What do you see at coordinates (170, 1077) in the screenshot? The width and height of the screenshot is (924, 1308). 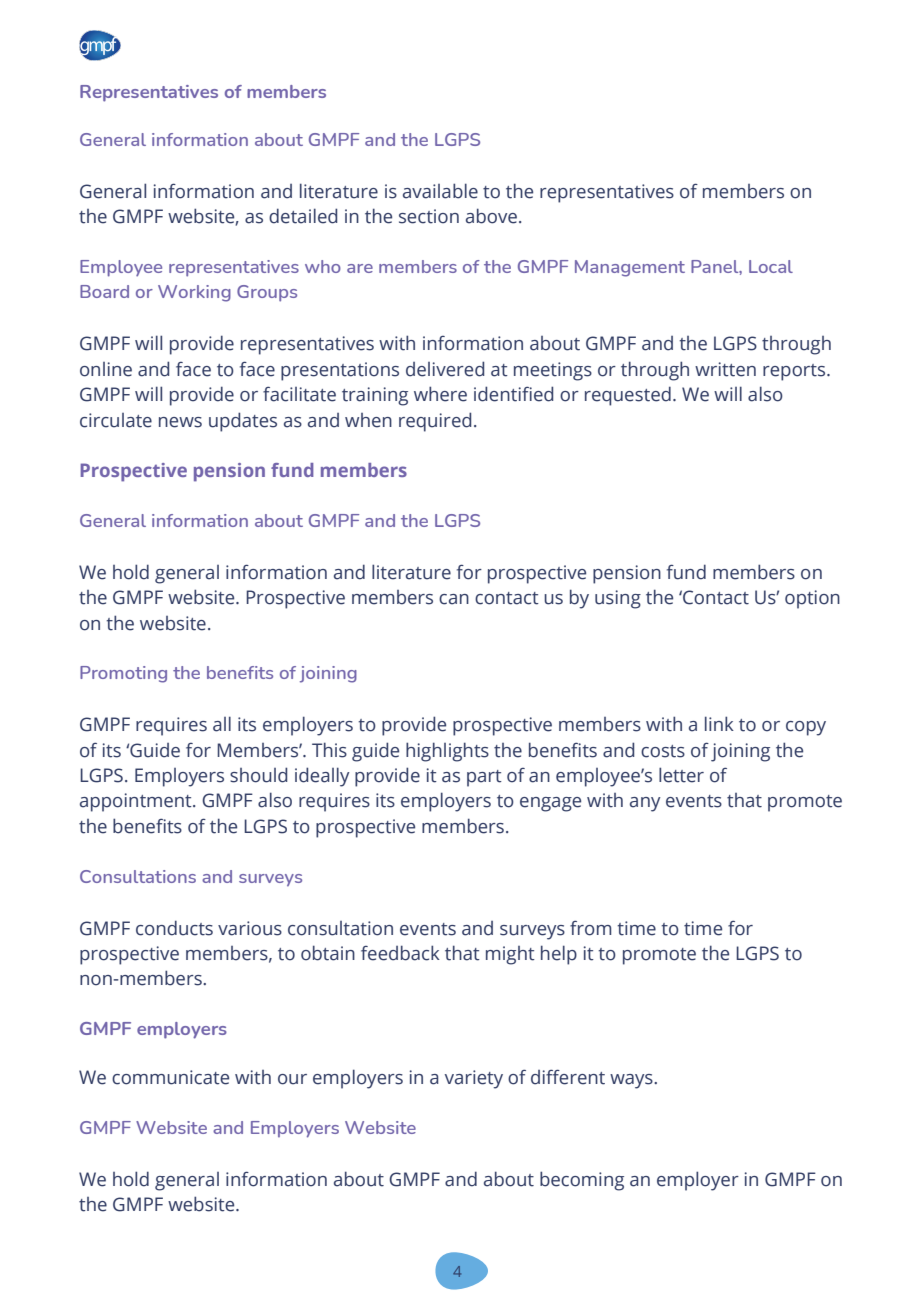 I see `communicate` at bounding box center [170, 1077].
